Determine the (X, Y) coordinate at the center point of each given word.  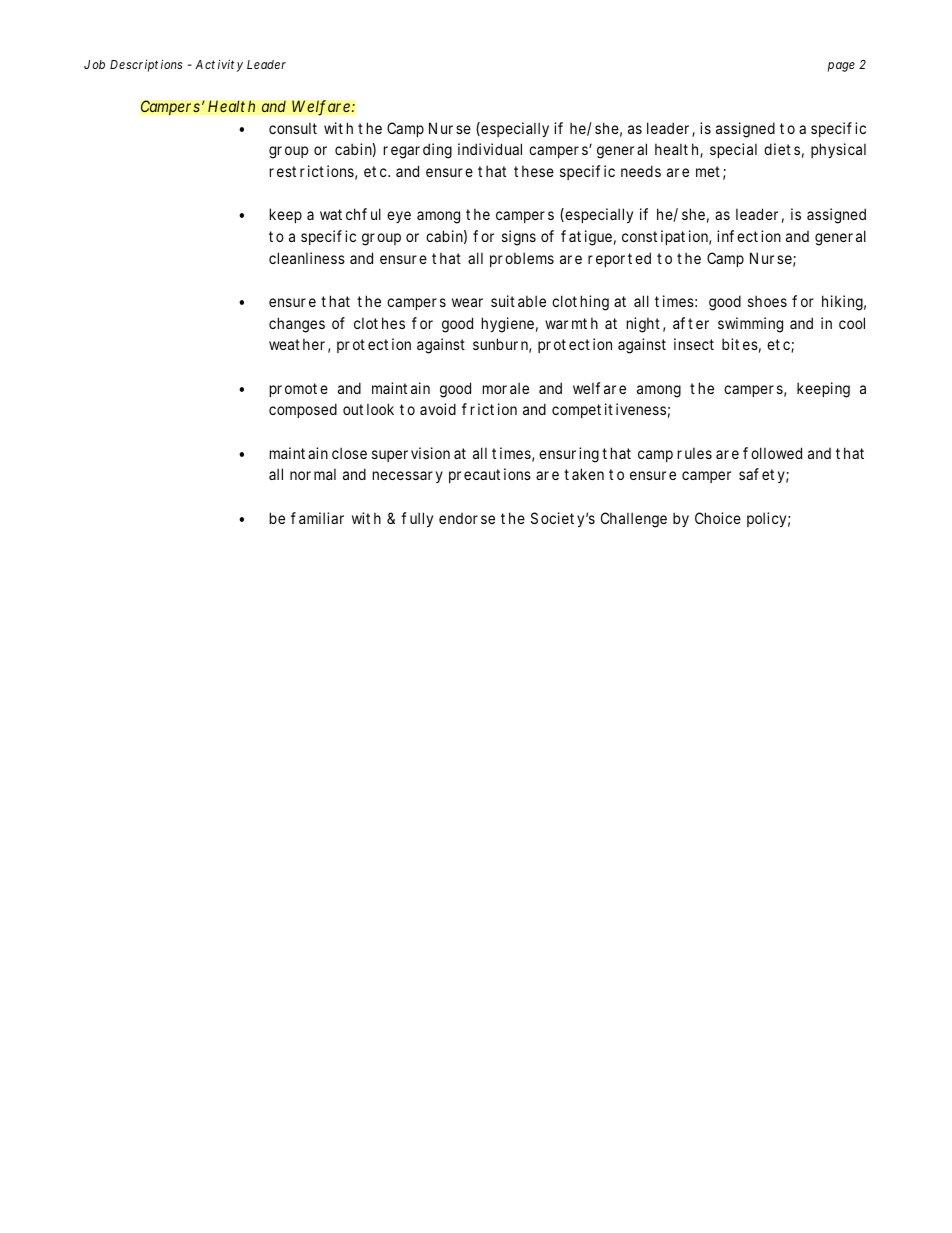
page (841, 67)
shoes (767, 301)
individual (490, 149)
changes (297, 325)
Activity (219, 65)
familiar (317, 518)
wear (467, 302)
